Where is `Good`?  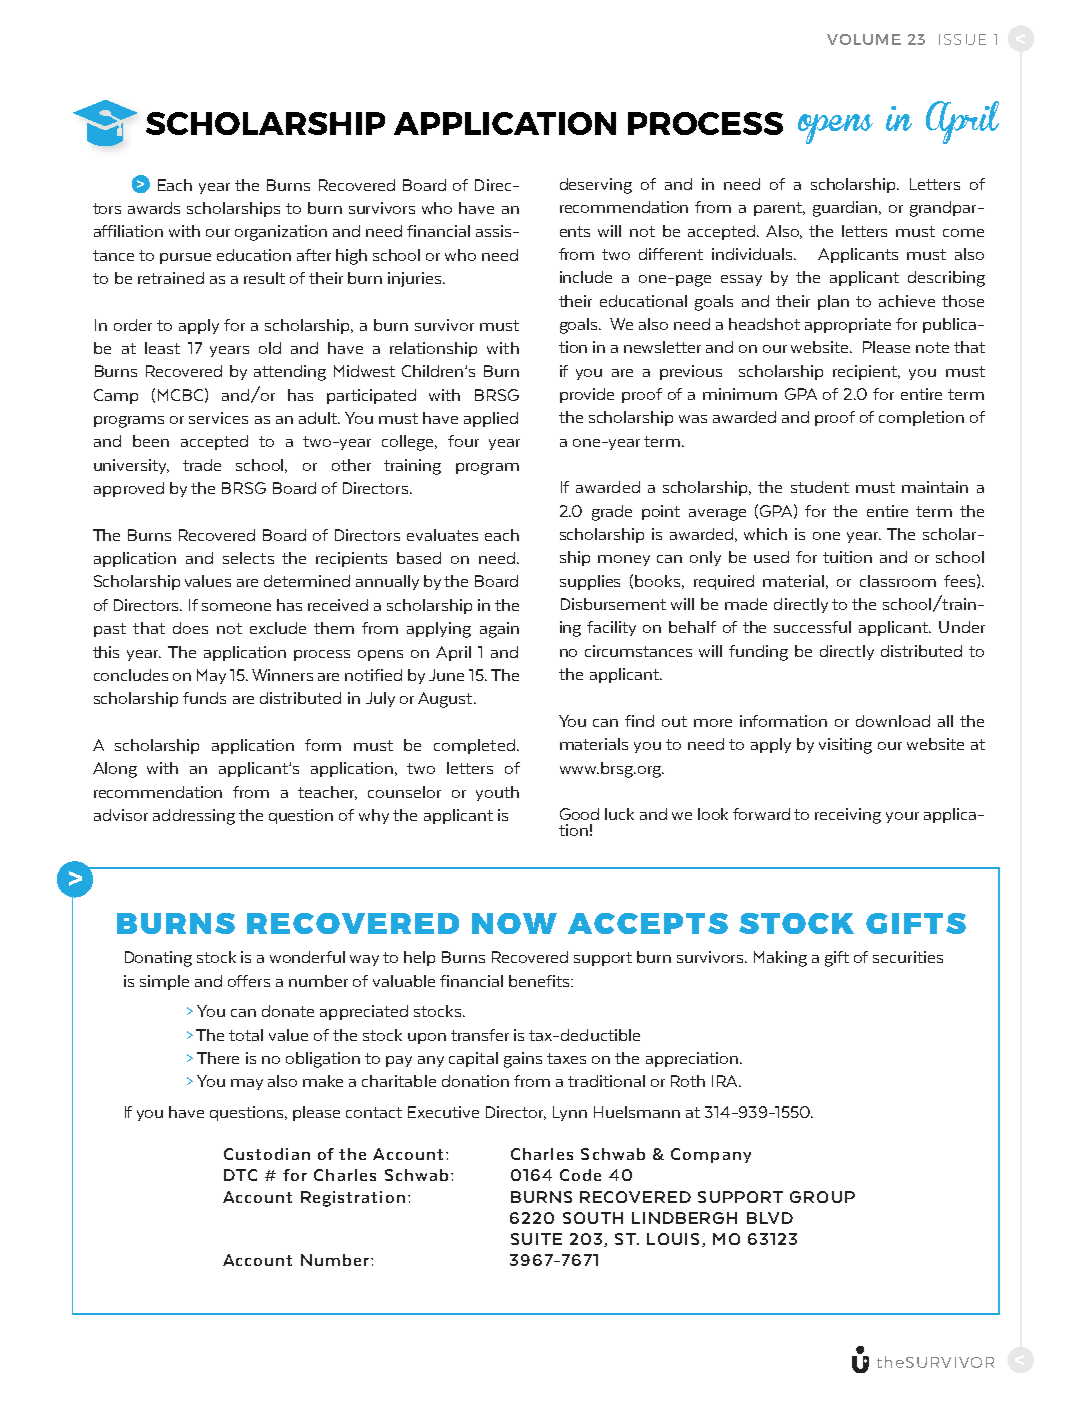 Good is located at coordinates (579, 814).
